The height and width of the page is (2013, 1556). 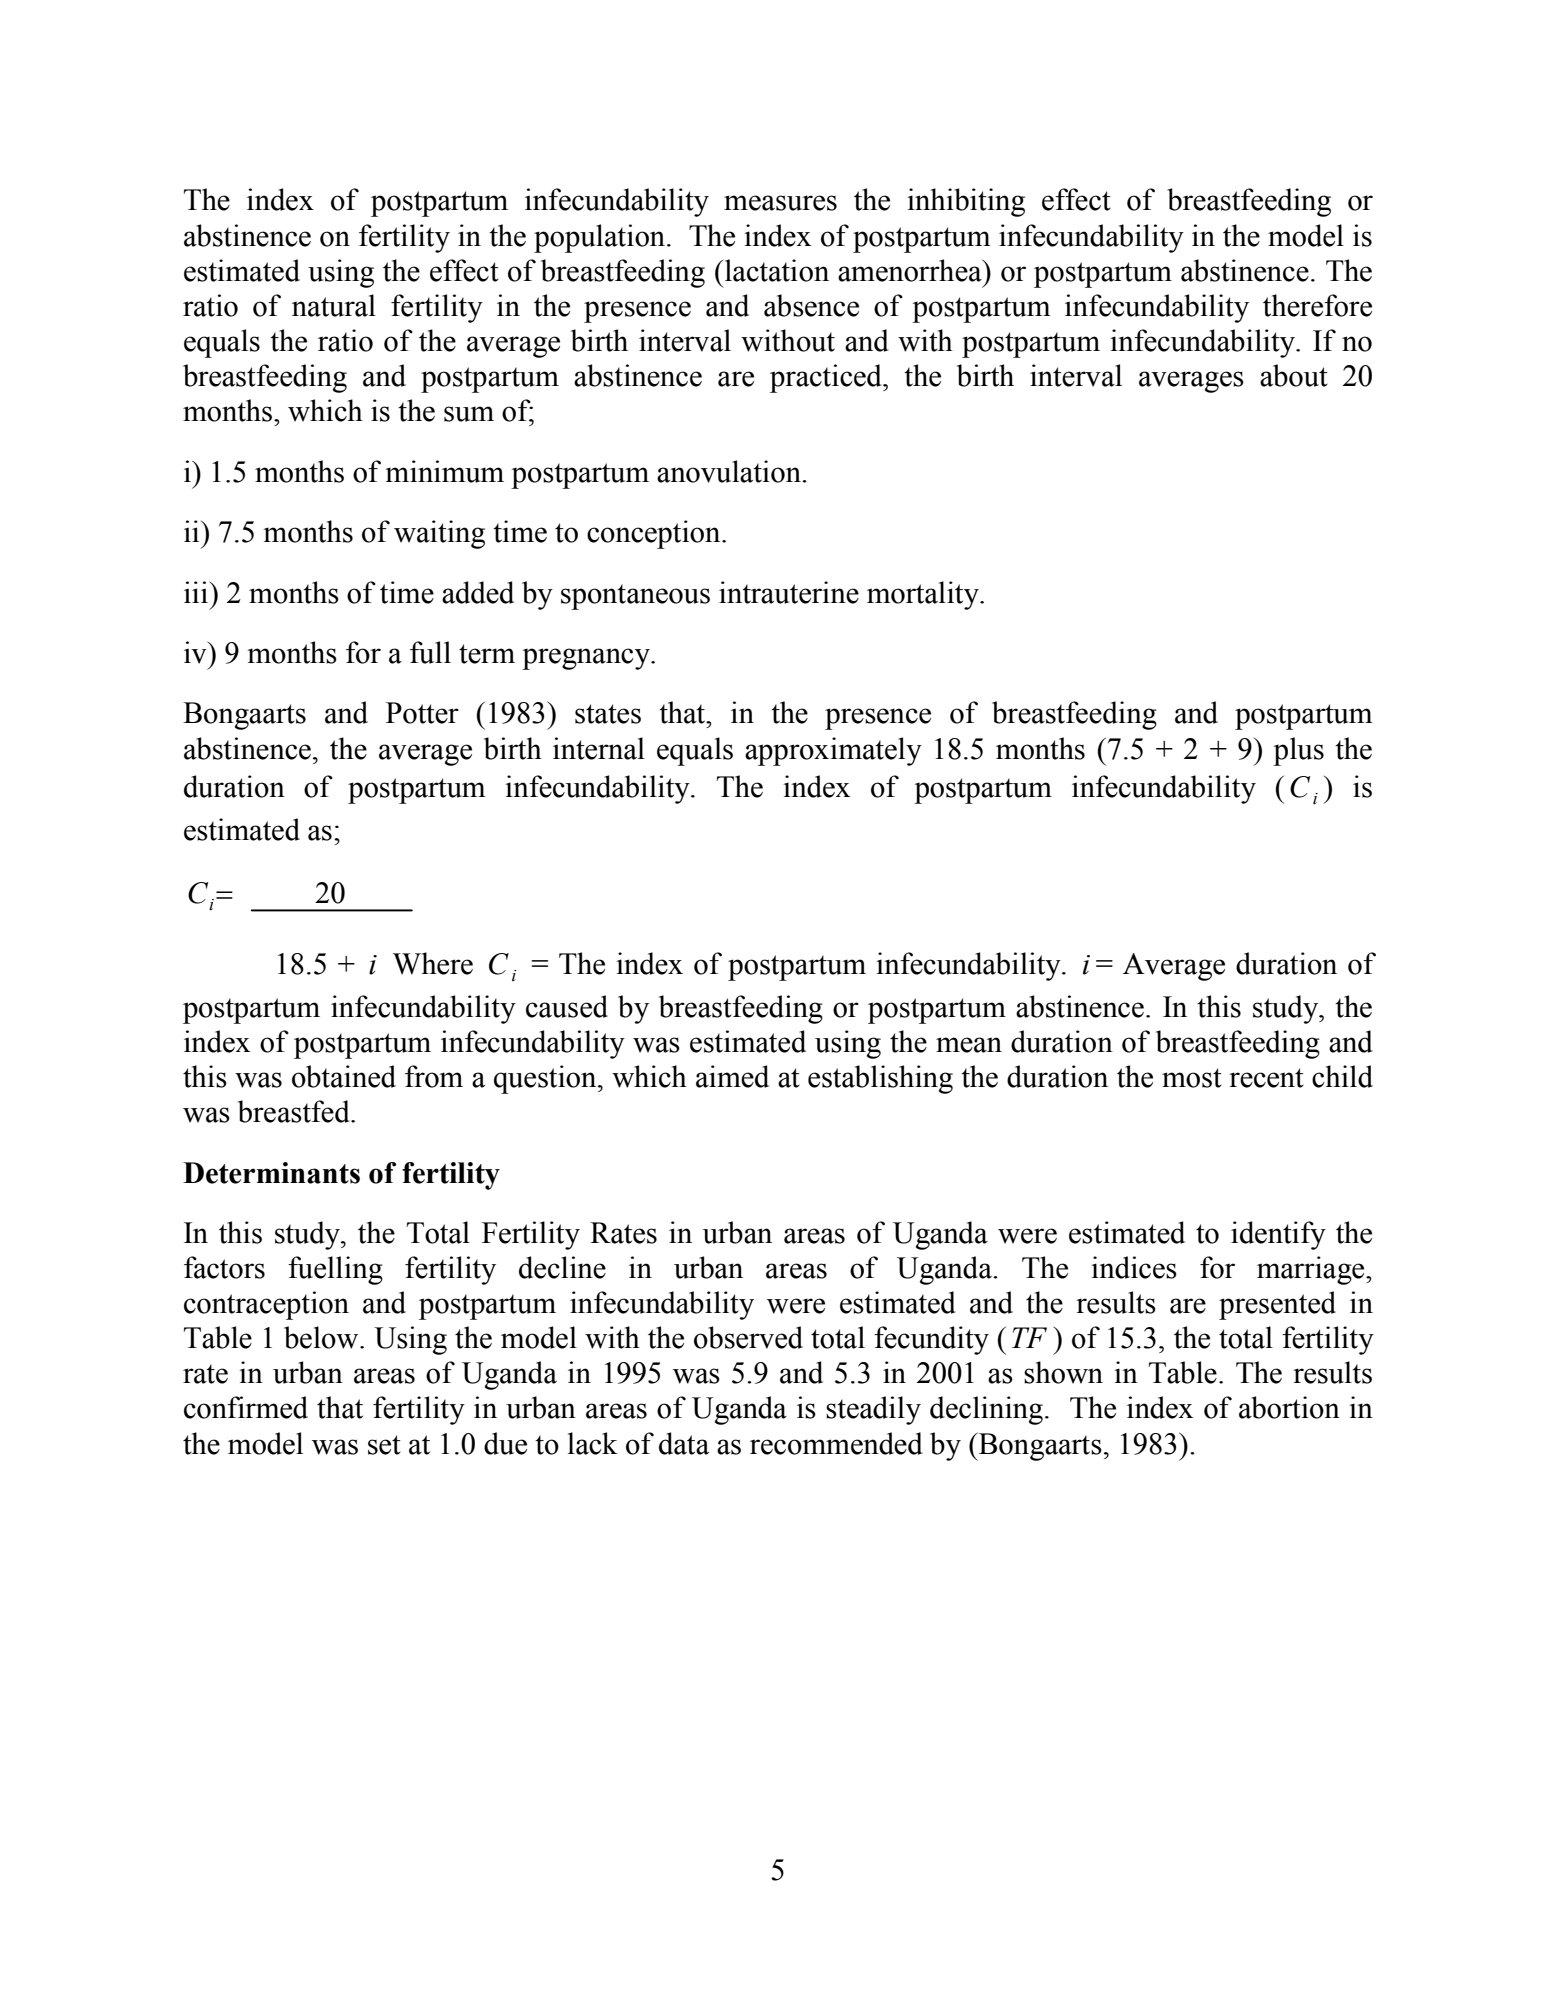 I want to click on abortion, so click(x=1289, y=1407).
